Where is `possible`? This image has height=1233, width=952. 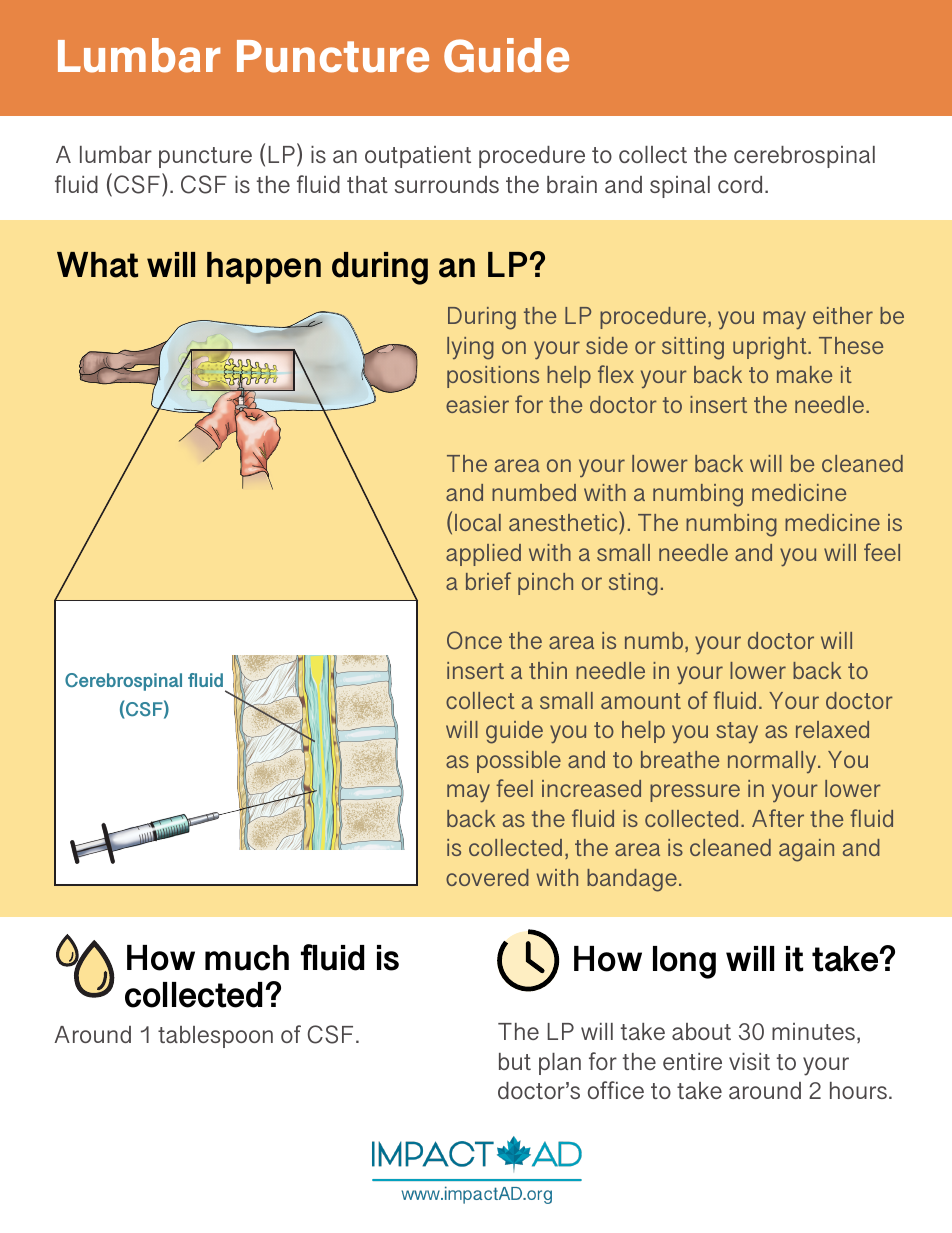
possible is located at coordinates (519, 762).
